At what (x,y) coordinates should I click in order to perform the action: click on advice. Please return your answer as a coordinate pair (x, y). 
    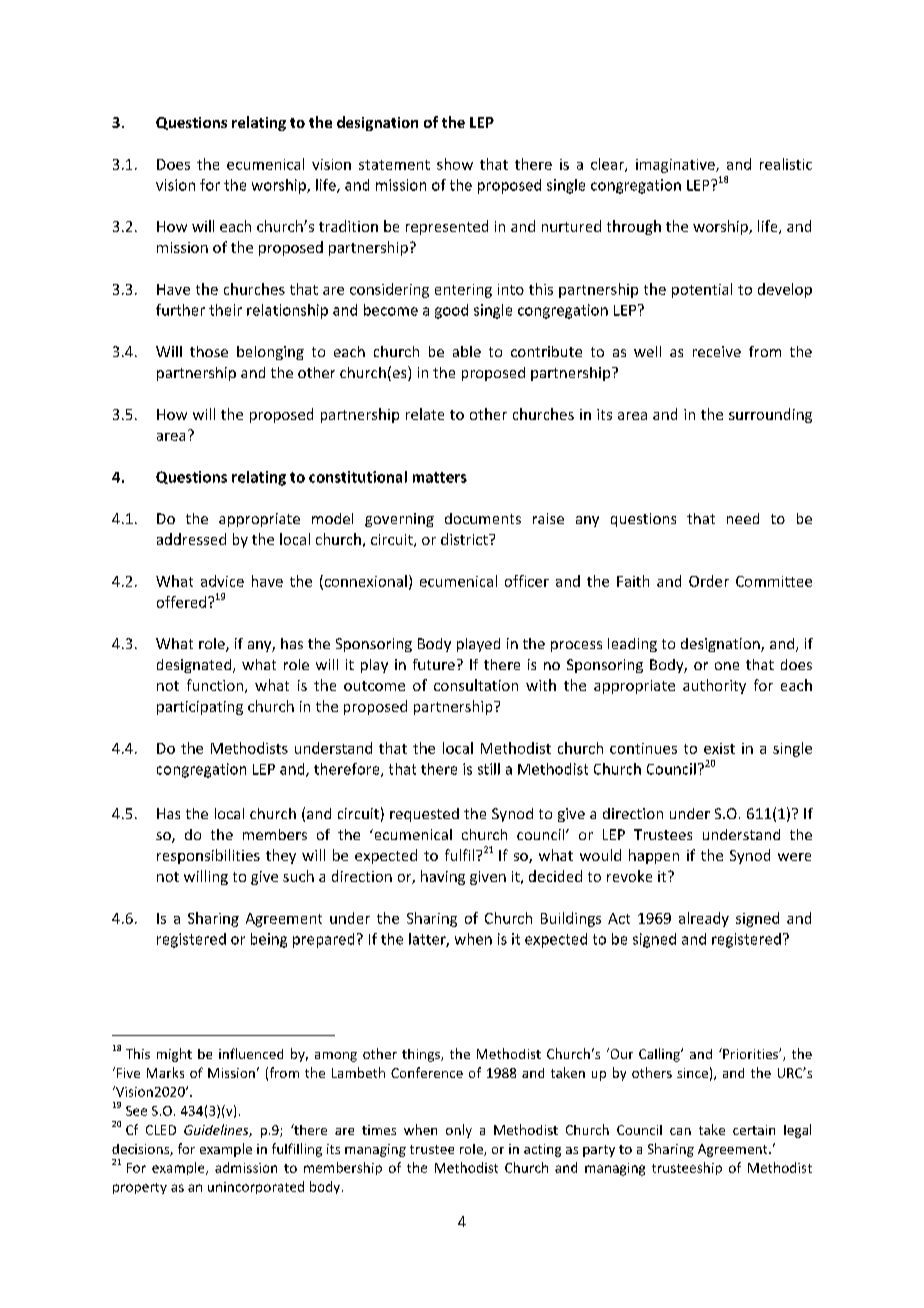
    Looking at the image, I should click on (222, 581).
